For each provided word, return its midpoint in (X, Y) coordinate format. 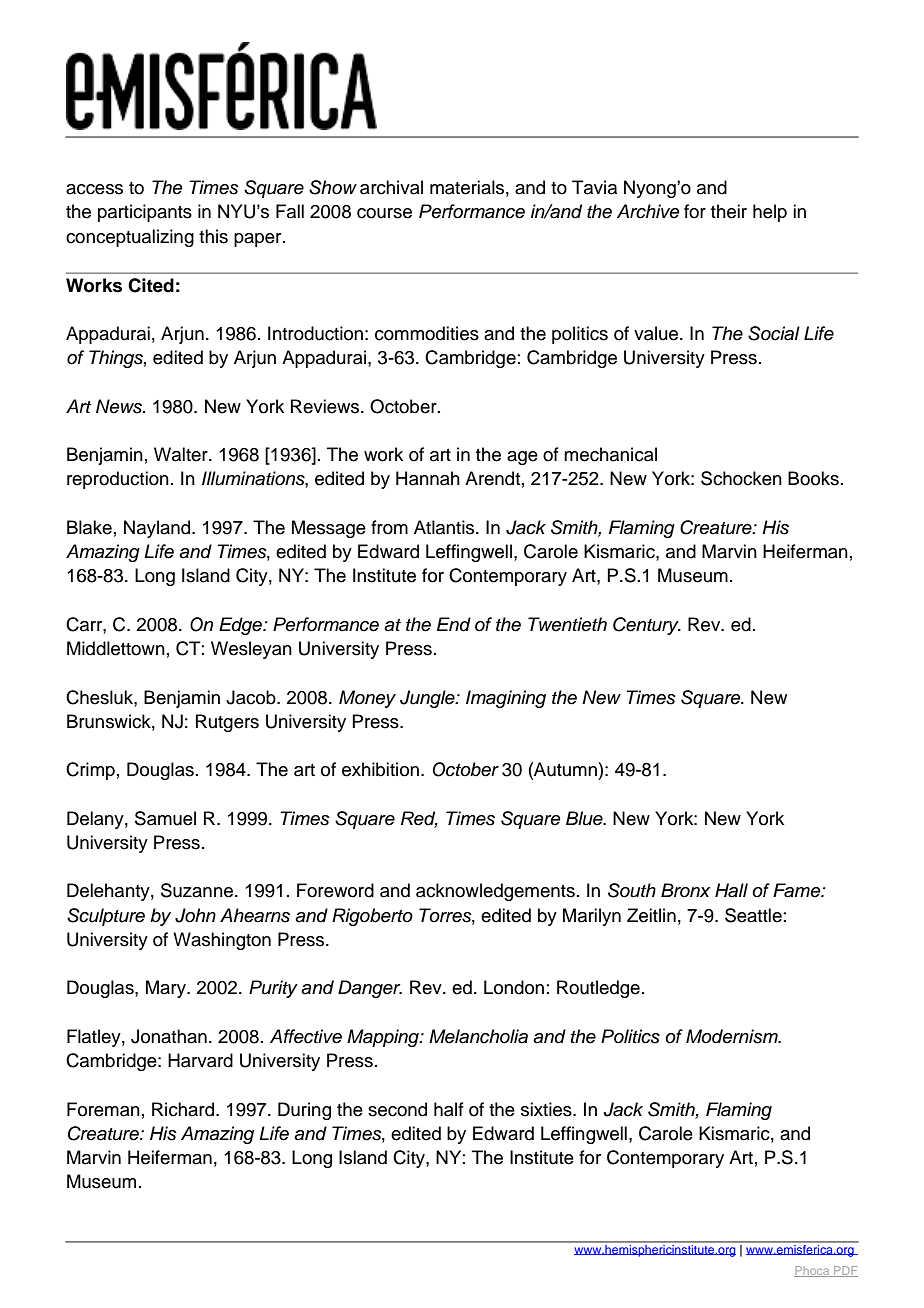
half (449, 1109)
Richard (183, 1109)
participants (145, 213)
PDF (845, 1271)
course (384, 213)
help (770, 213)
